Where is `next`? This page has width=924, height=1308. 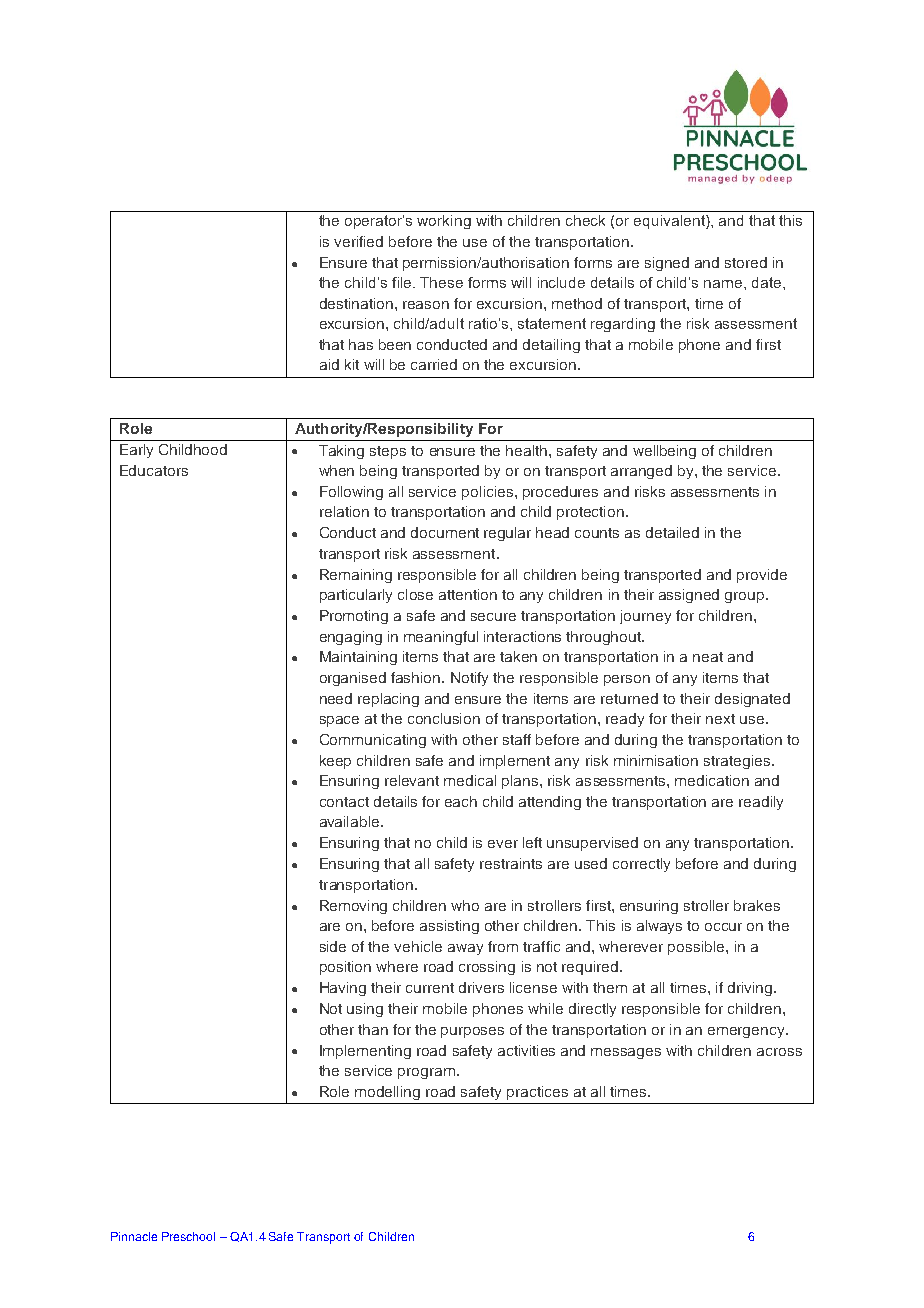 next is located at coordinates (720, 719).
